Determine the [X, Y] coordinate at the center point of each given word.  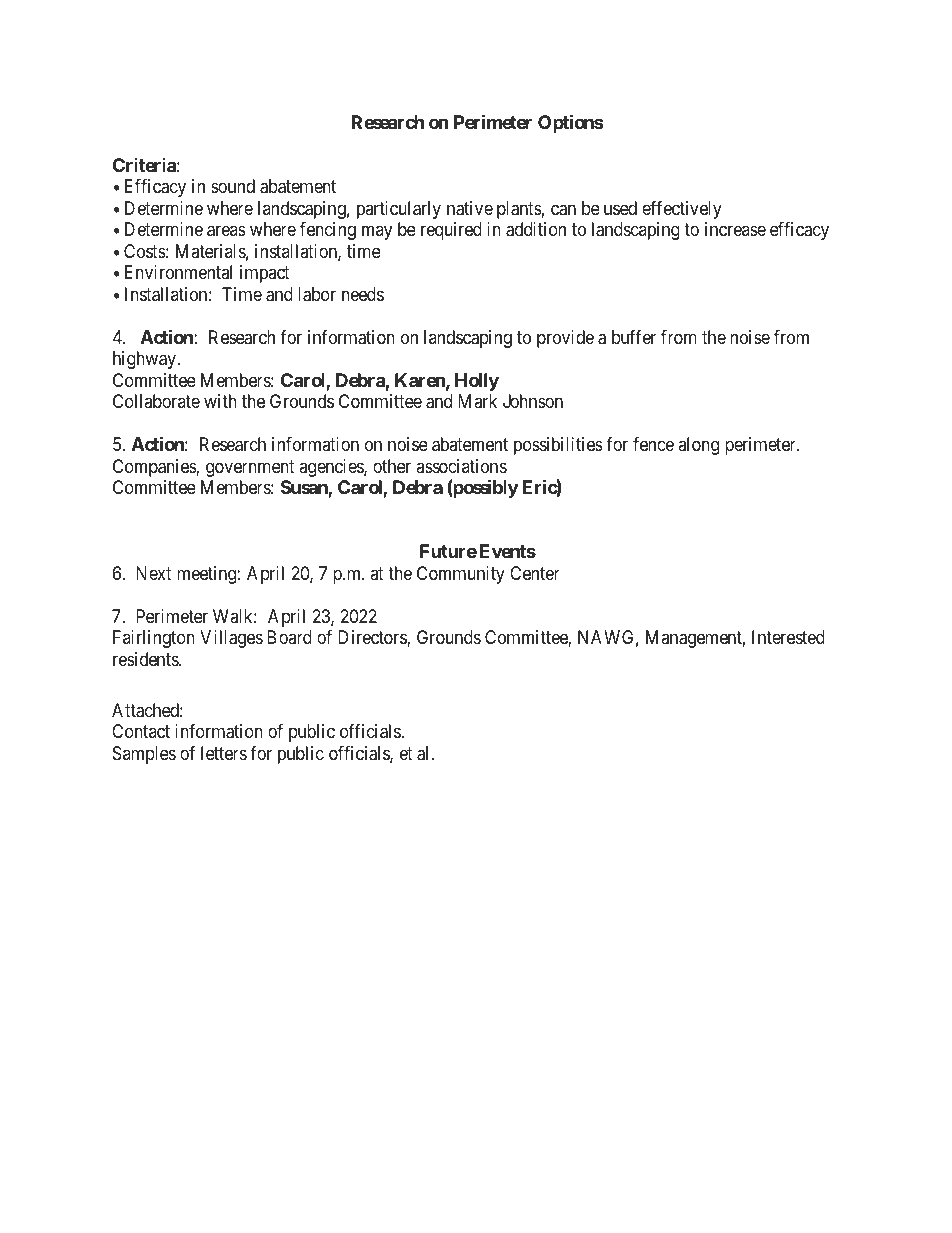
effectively [682, 210]
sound [233, 186]
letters [224, 753]
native [470, 208]
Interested [788, 637]
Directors [373, 638]
